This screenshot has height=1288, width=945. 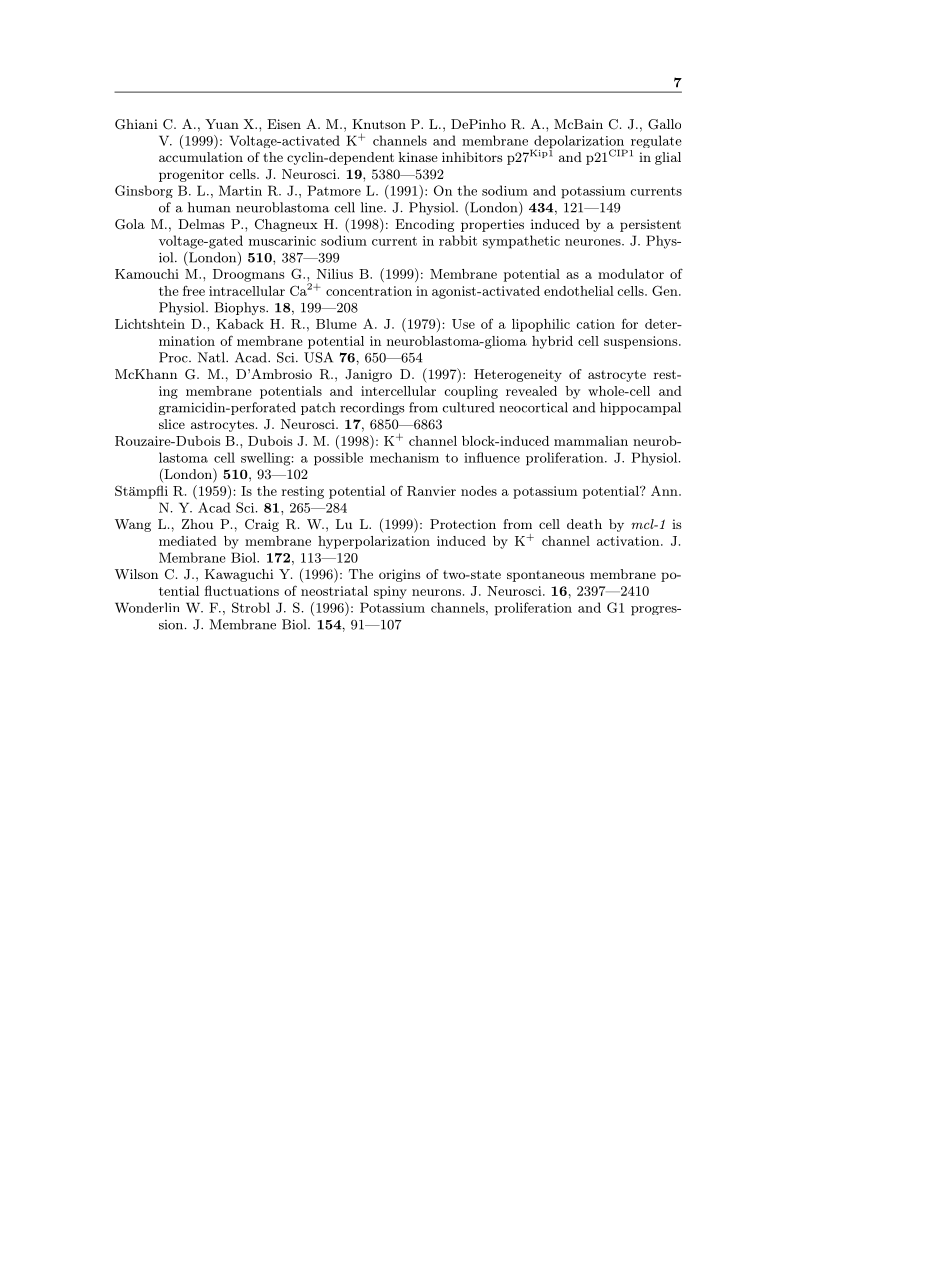 I want to click on depolarization, so click(x=580, y=143).
